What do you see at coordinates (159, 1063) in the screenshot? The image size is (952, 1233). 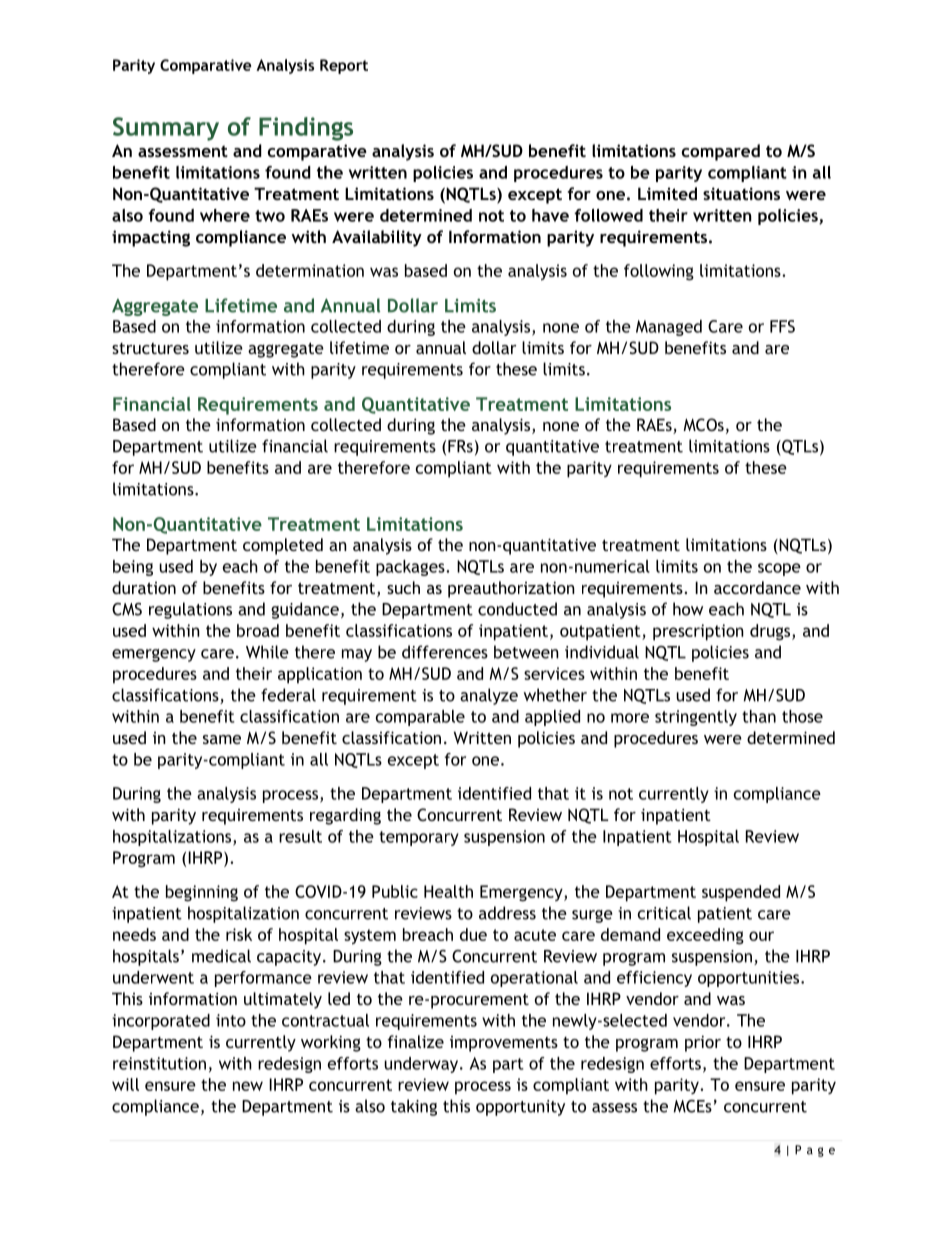 I see `reinstitution` at bounding box center [159, 1063].
